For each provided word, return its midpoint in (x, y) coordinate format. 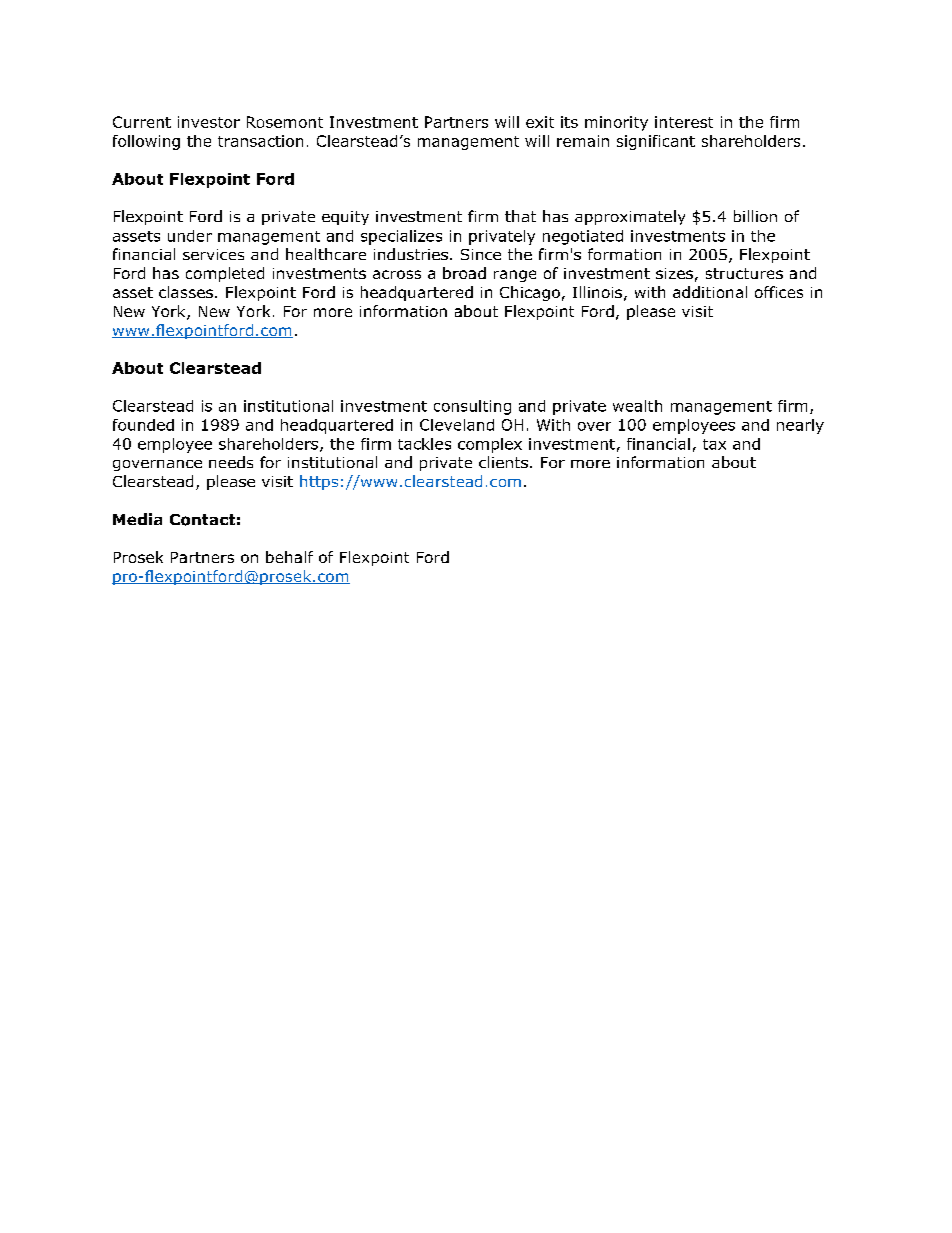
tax (714, 444)
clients (503, 462)
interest (684, 122)
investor (209, 122)
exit (540, 122)
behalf (289, 557)
